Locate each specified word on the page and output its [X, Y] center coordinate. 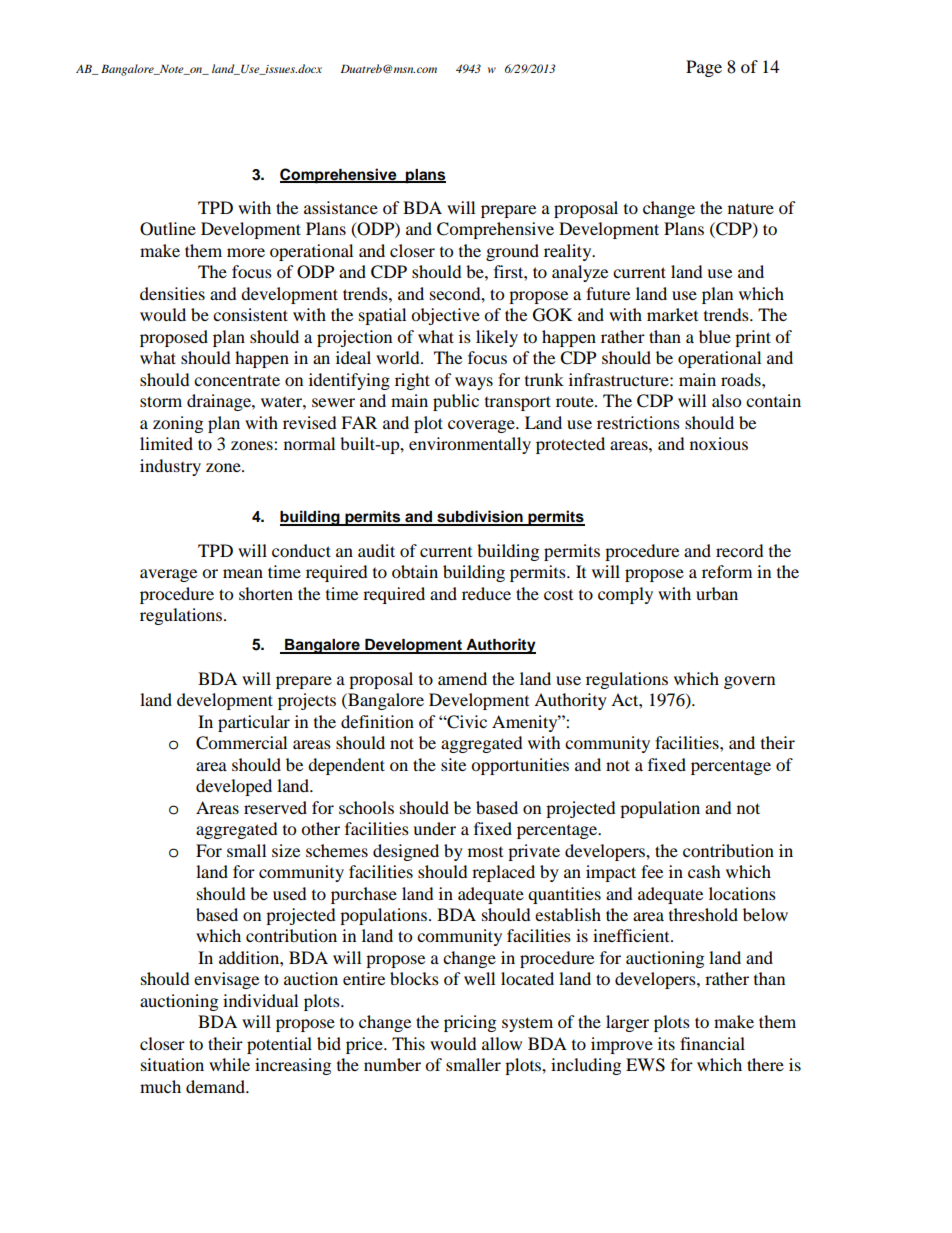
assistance [341, 207]
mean [243, 573]
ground [512, 252]
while [229, 1064]
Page [704, 68]
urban [717, 593]
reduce [486, 593]
